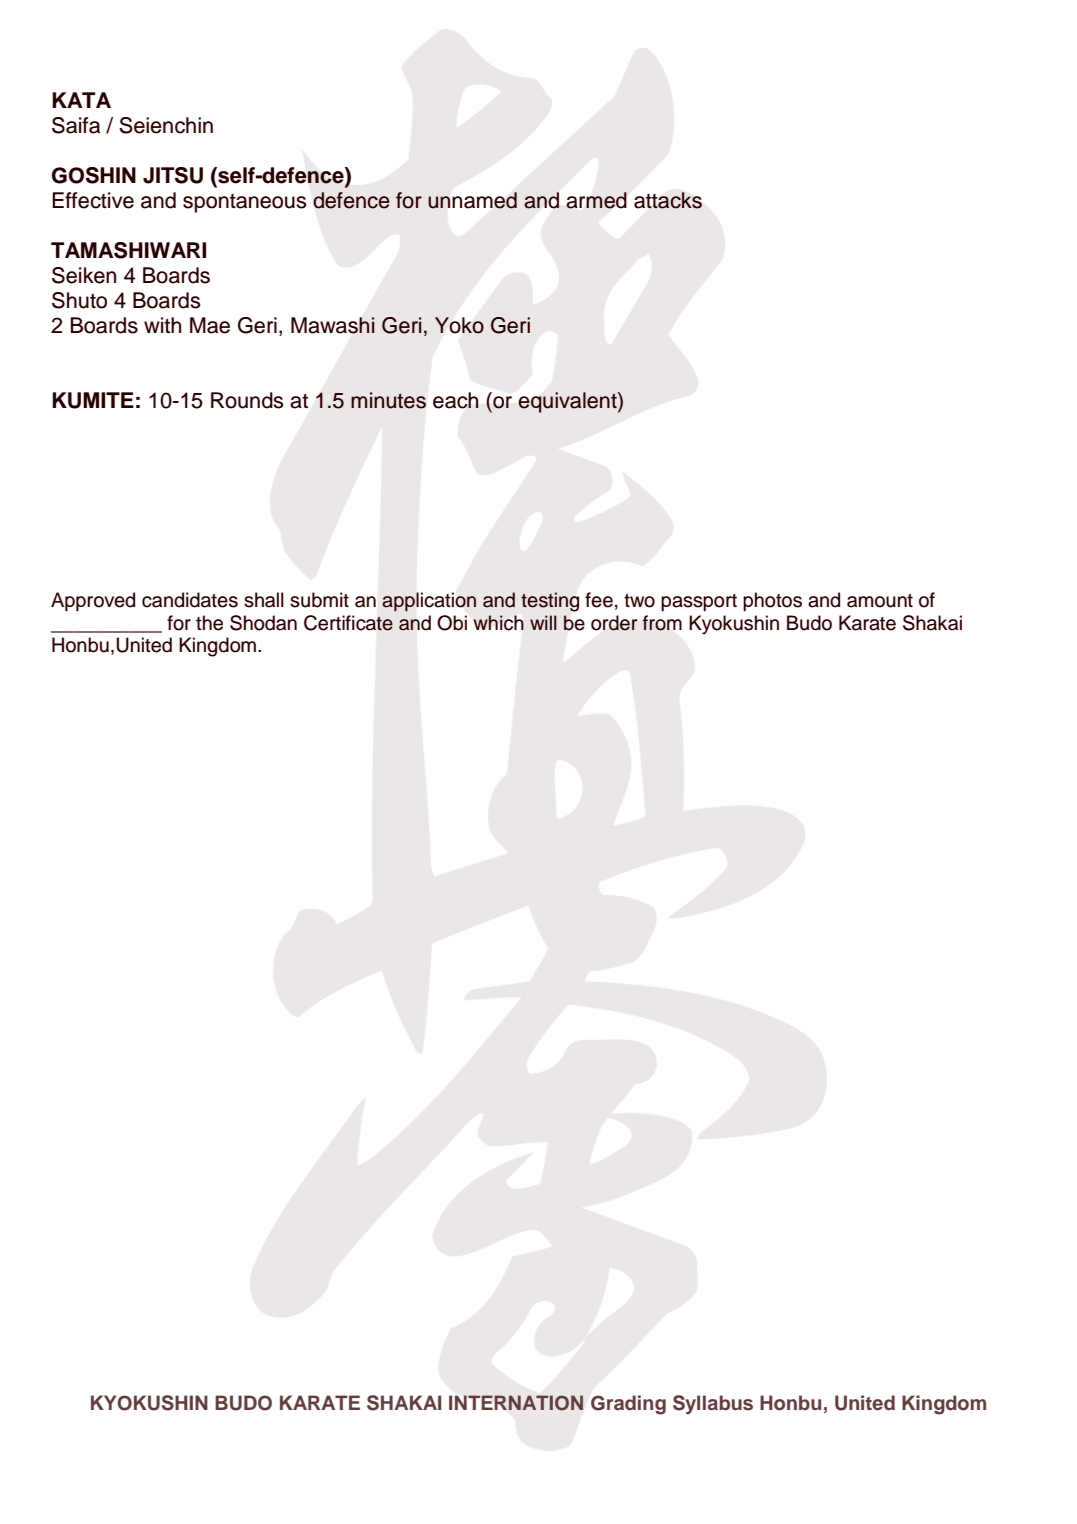 The image size is (1077, 1524). I want to click on photos, so click(772, 601).
